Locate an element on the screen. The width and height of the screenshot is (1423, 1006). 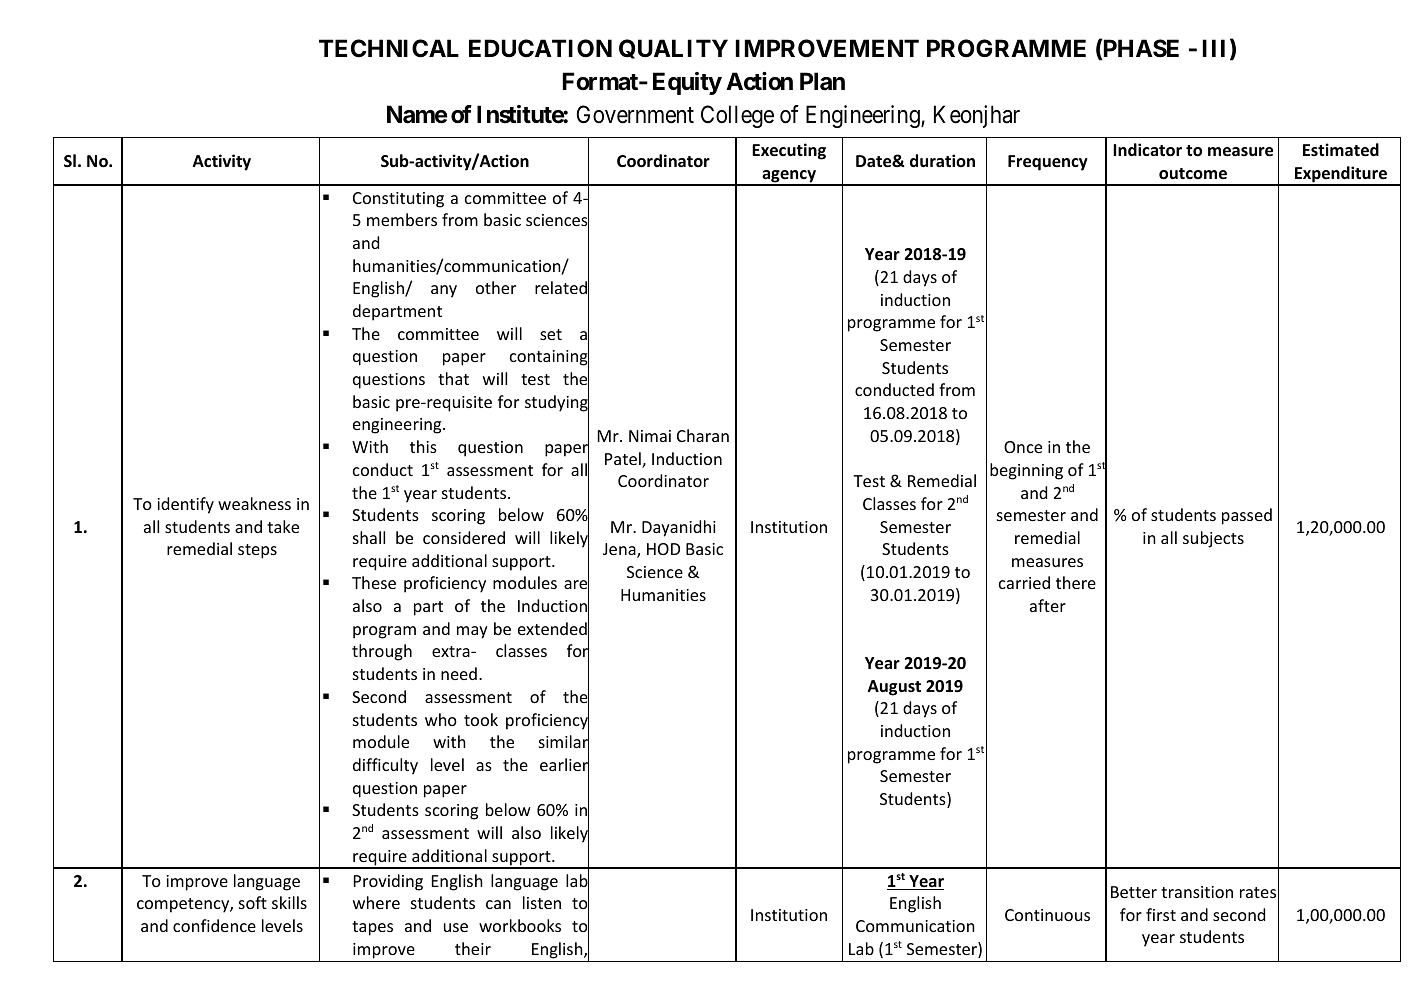
tapes is located at coordinates (372, 928).
